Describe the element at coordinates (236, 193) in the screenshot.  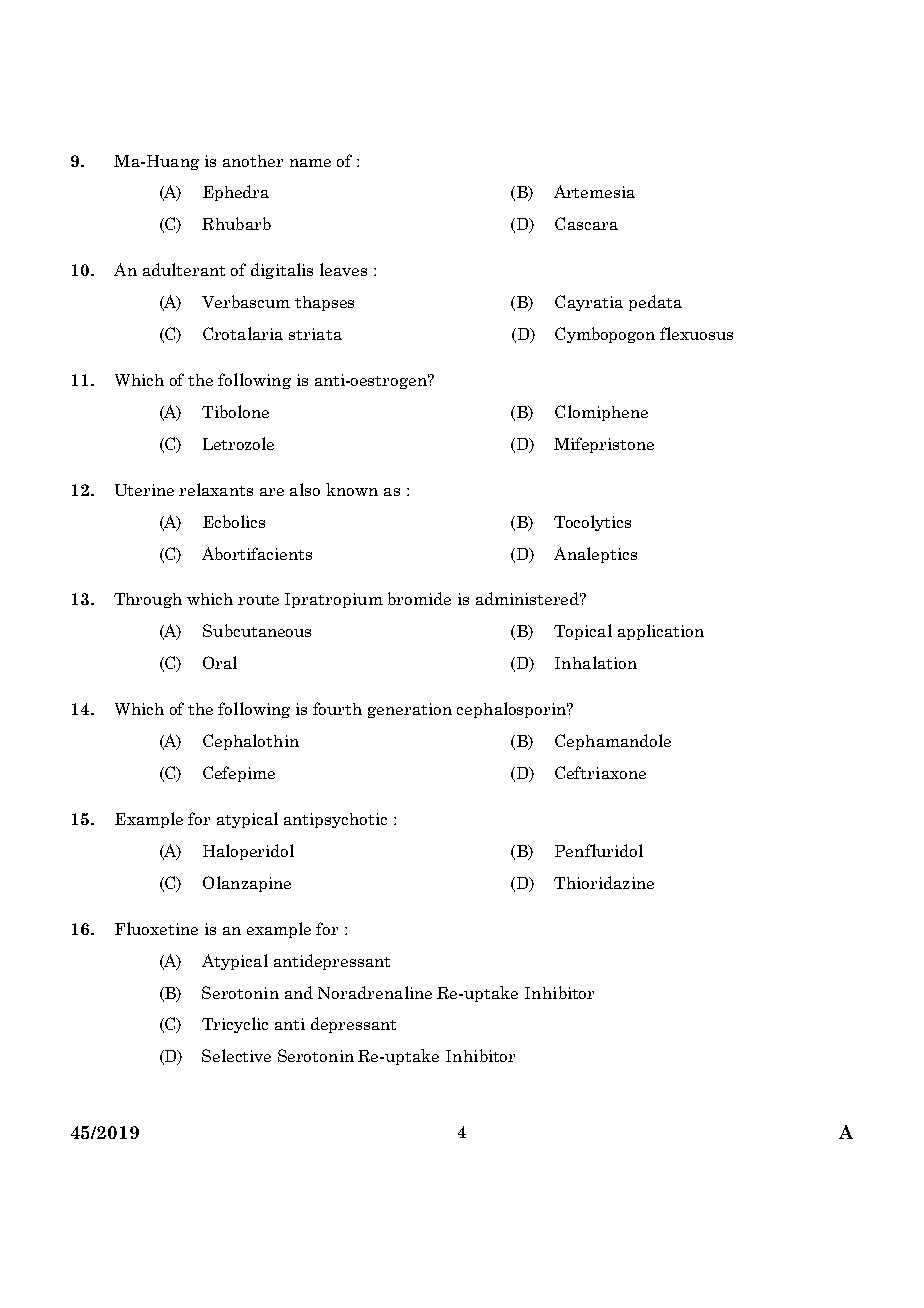
I see `Ephedra` at that location.
